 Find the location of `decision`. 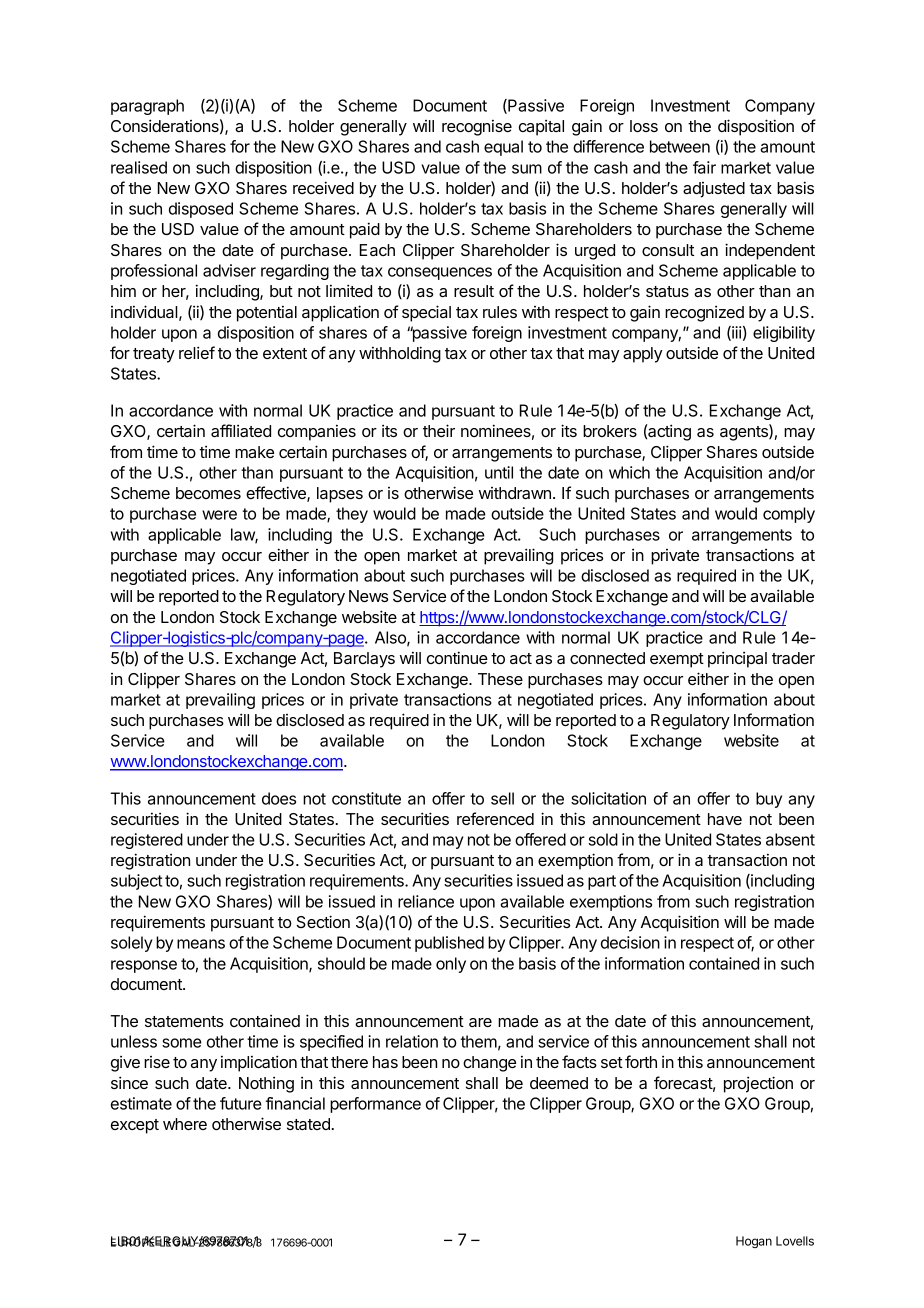

decision is located at coordinates (630, 942).
